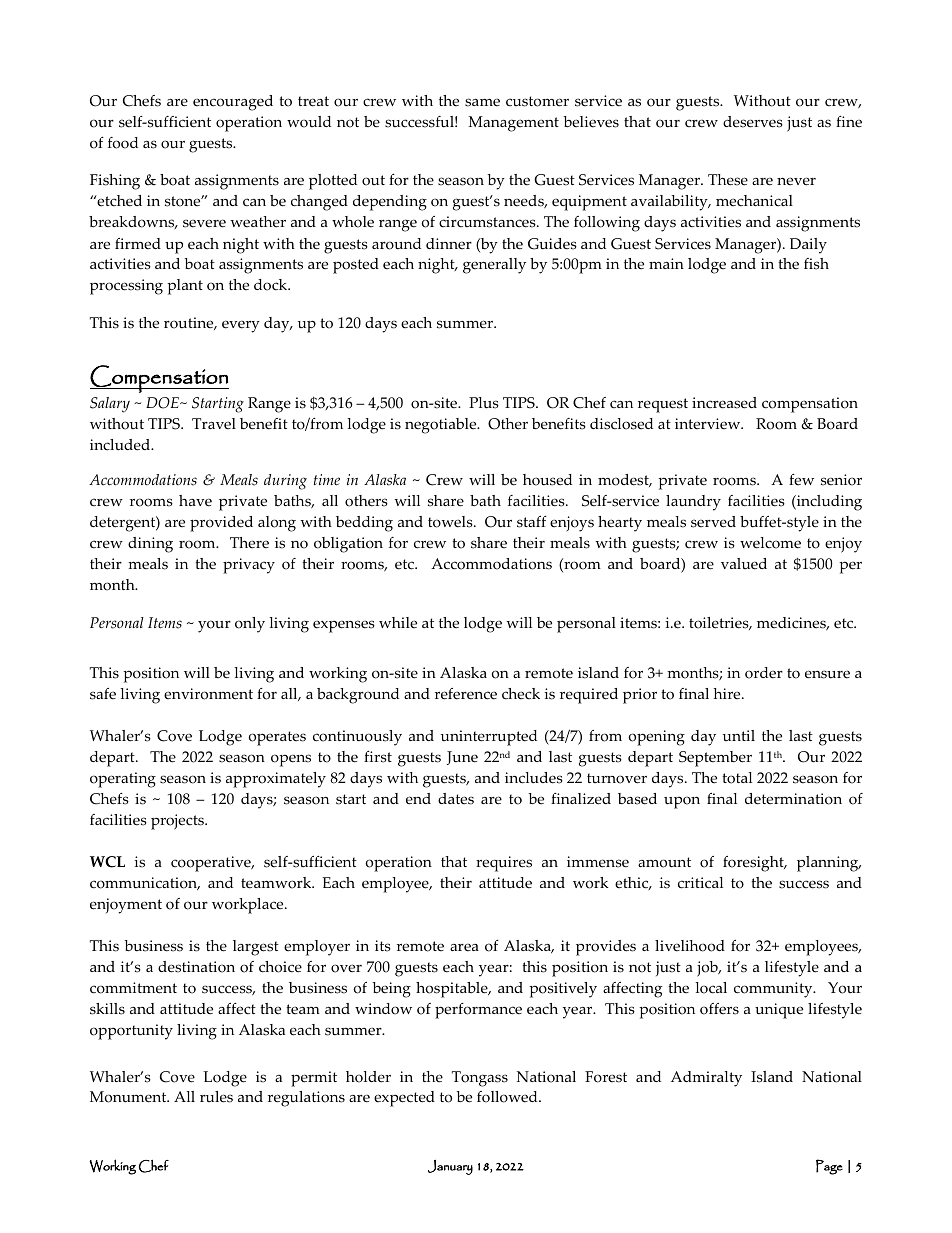 Image resolution: width=952 pixels, height=1233 pixels. I want to click on only, so click(250, 625).
